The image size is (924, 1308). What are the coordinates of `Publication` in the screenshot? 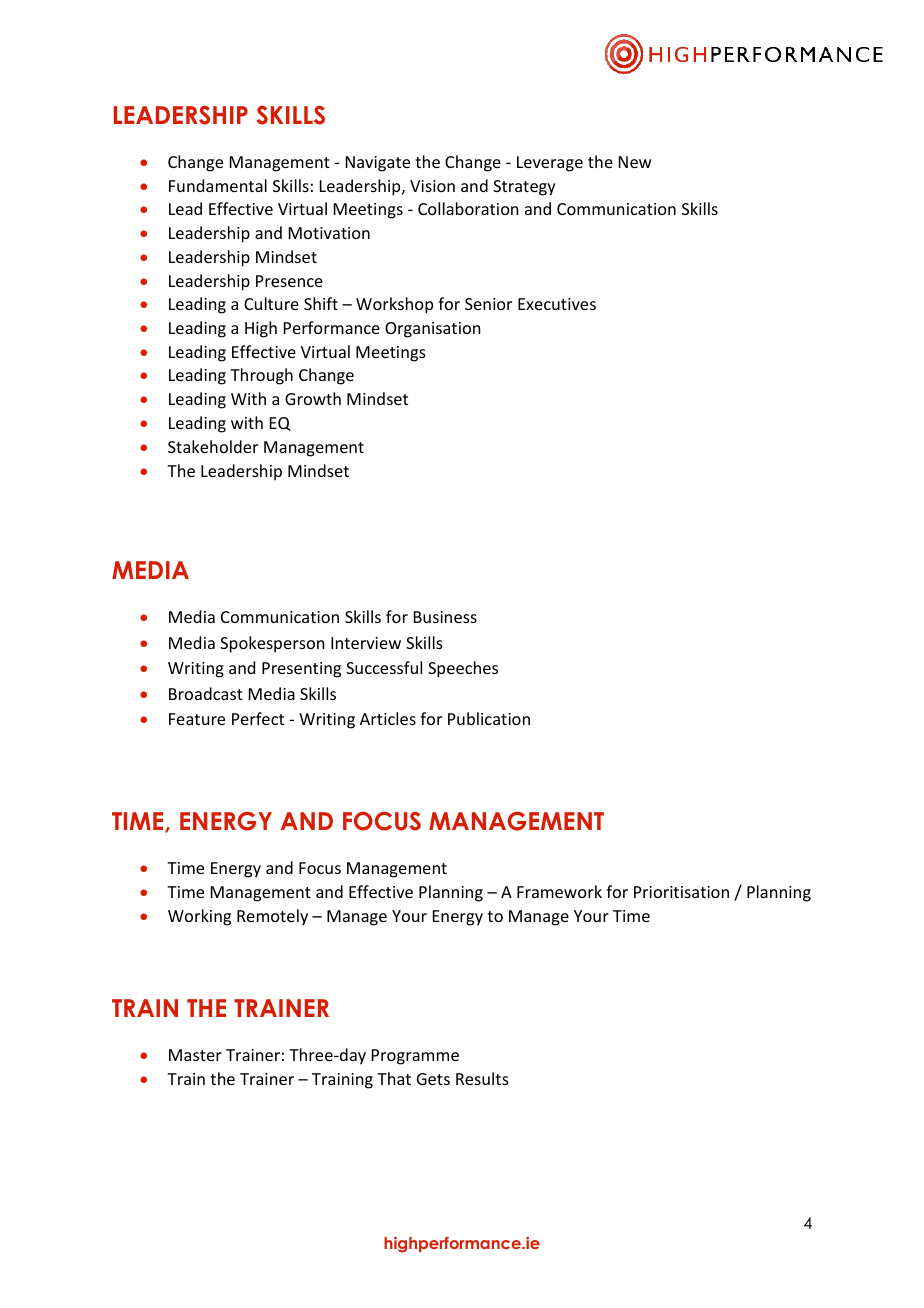 It's located at (489, 718).
